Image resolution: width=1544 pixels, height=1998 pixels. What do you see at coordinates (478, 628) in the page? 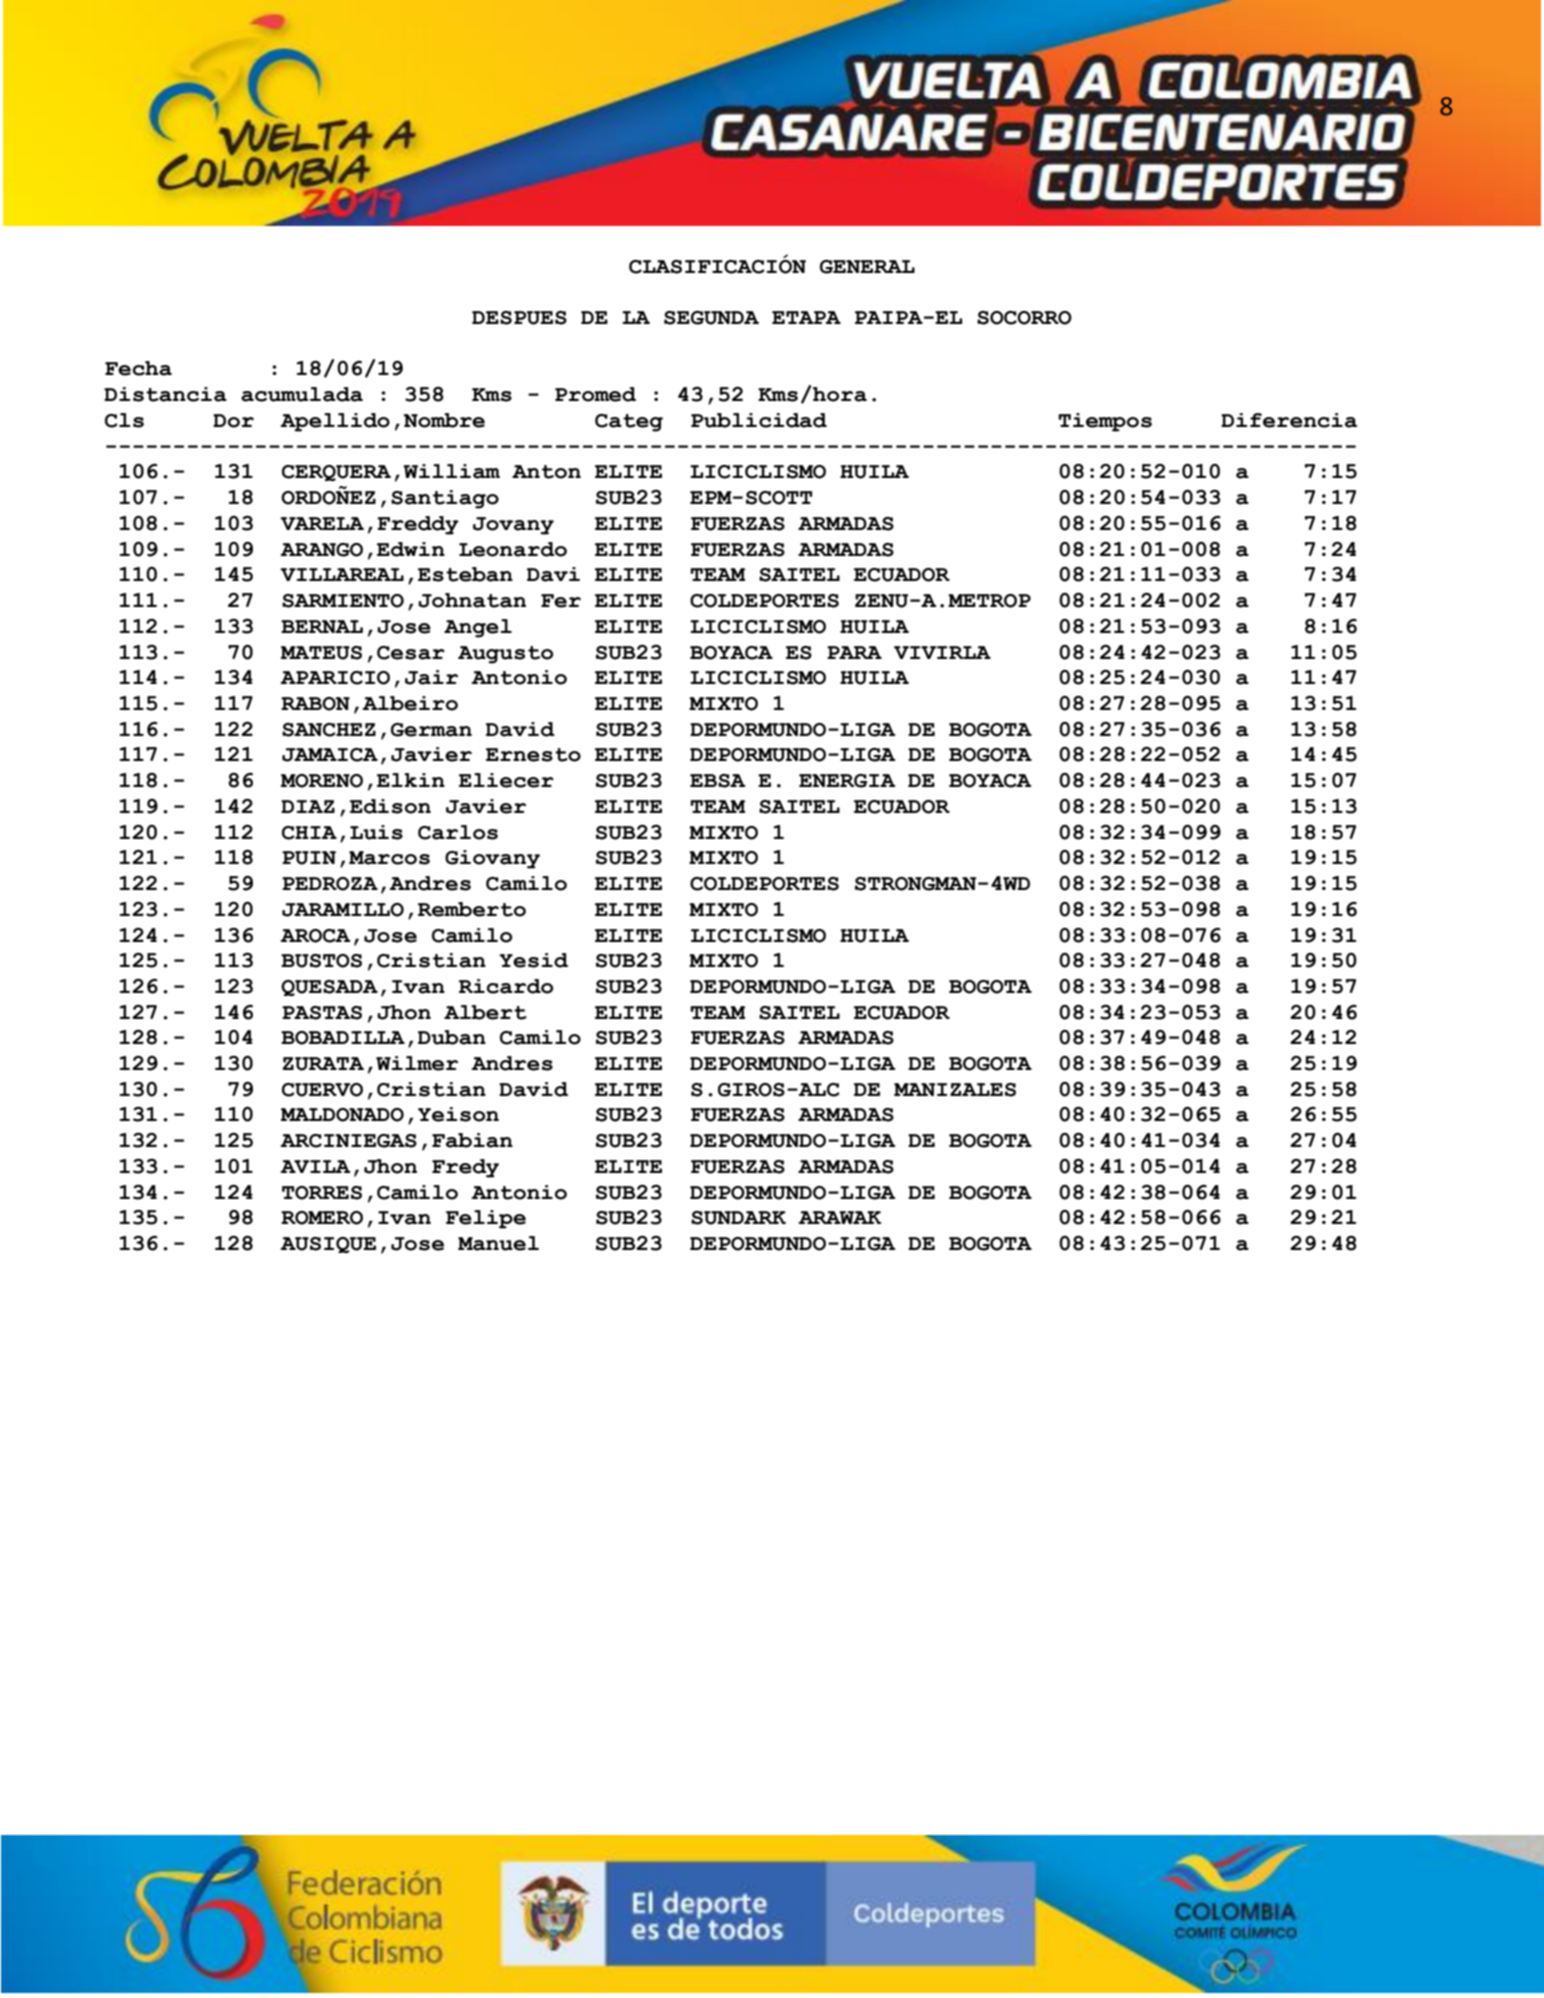
I see `Angel` at bounding box center [478, 628].
